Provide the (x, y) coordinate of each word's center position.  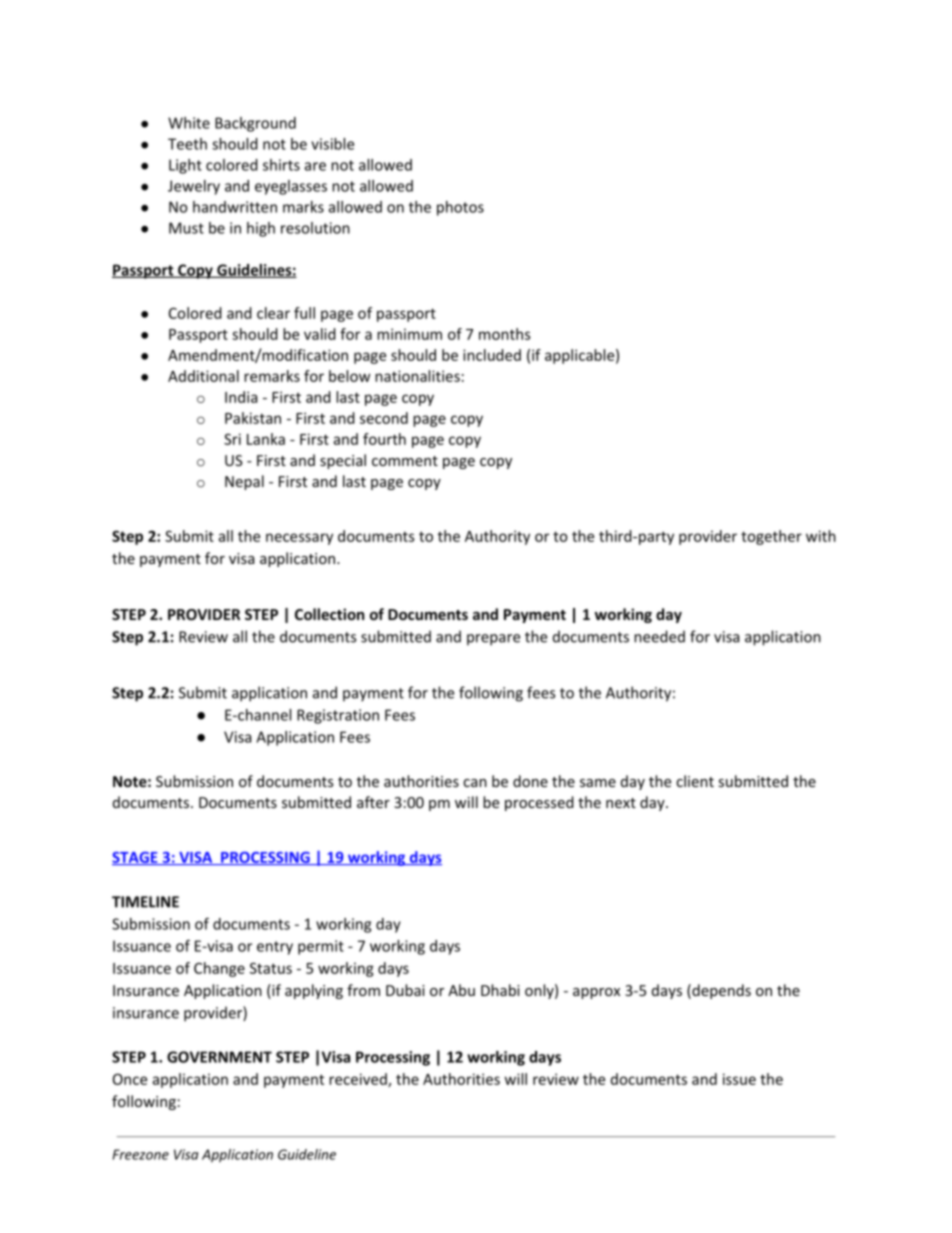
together (771, 537)
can (475, 783)
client (695, 781)
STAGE (136, 858)
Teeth (187, 144)
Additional (203, 376)
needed (659, 636)
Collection (329, 614)
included (492, 355)
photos (460, 208)
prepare (493, 640)
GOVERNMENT (219, 1057)
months (505, 334)
